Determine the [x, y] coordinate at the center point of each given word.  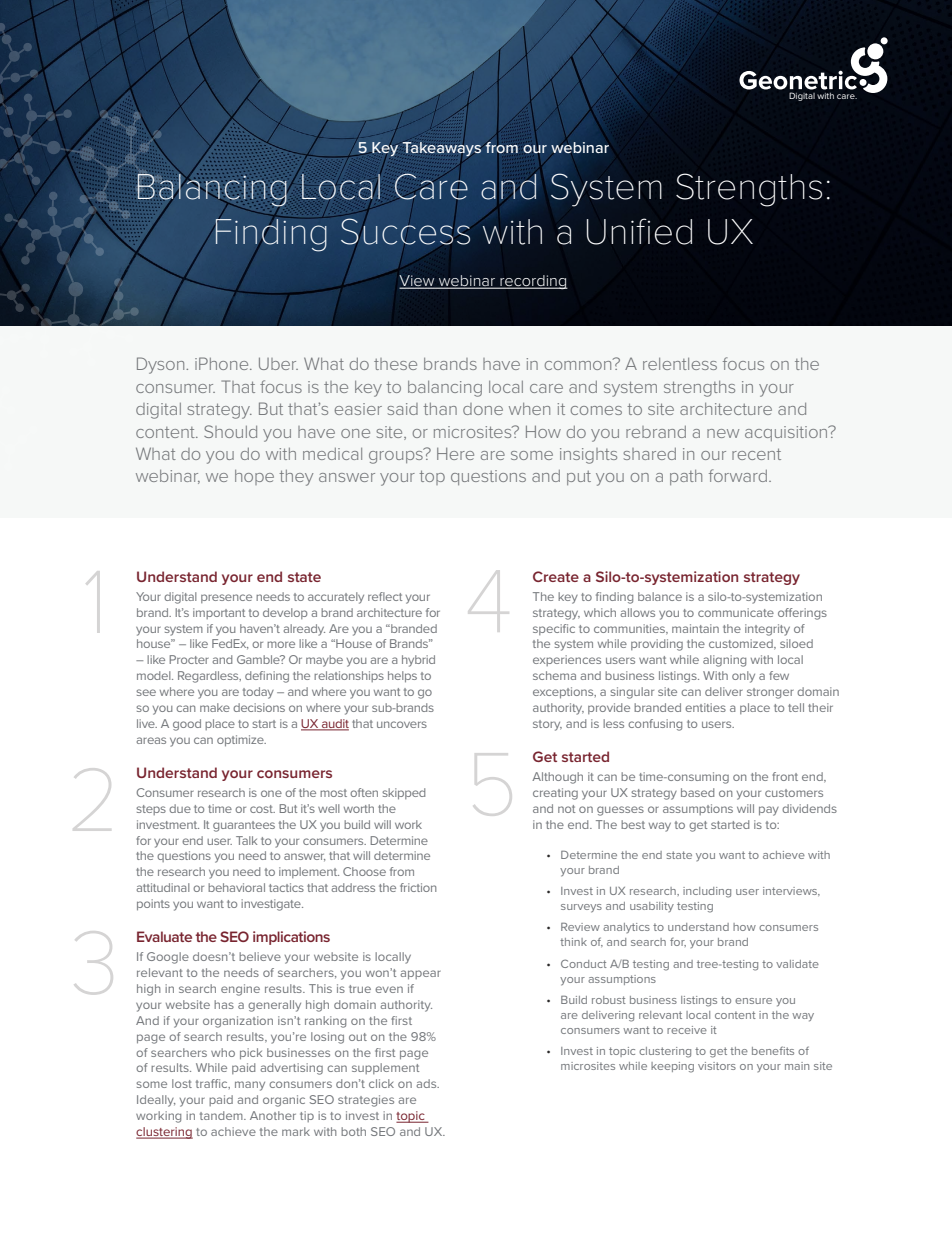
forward [738, 475]
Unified [639, 231]
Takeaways [443, 149]
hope [254, 477]
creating [555, 794]
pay [769, 811]
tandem [222, 1115]
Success [407, 232]
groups [397, 456]
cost [262, 809]
